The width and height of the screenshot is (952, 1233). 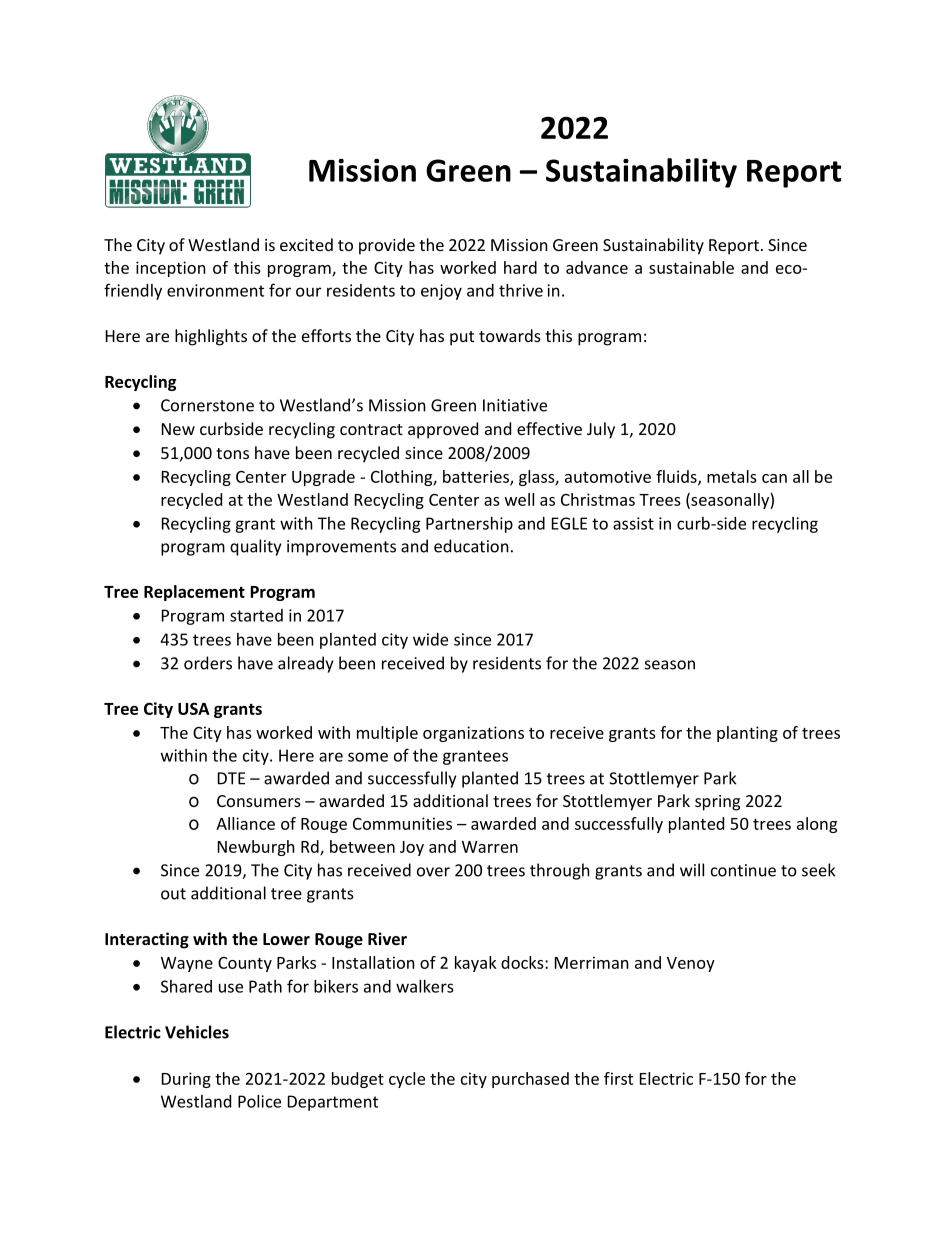 I want to click on During, so click(x=186, y=1080).
